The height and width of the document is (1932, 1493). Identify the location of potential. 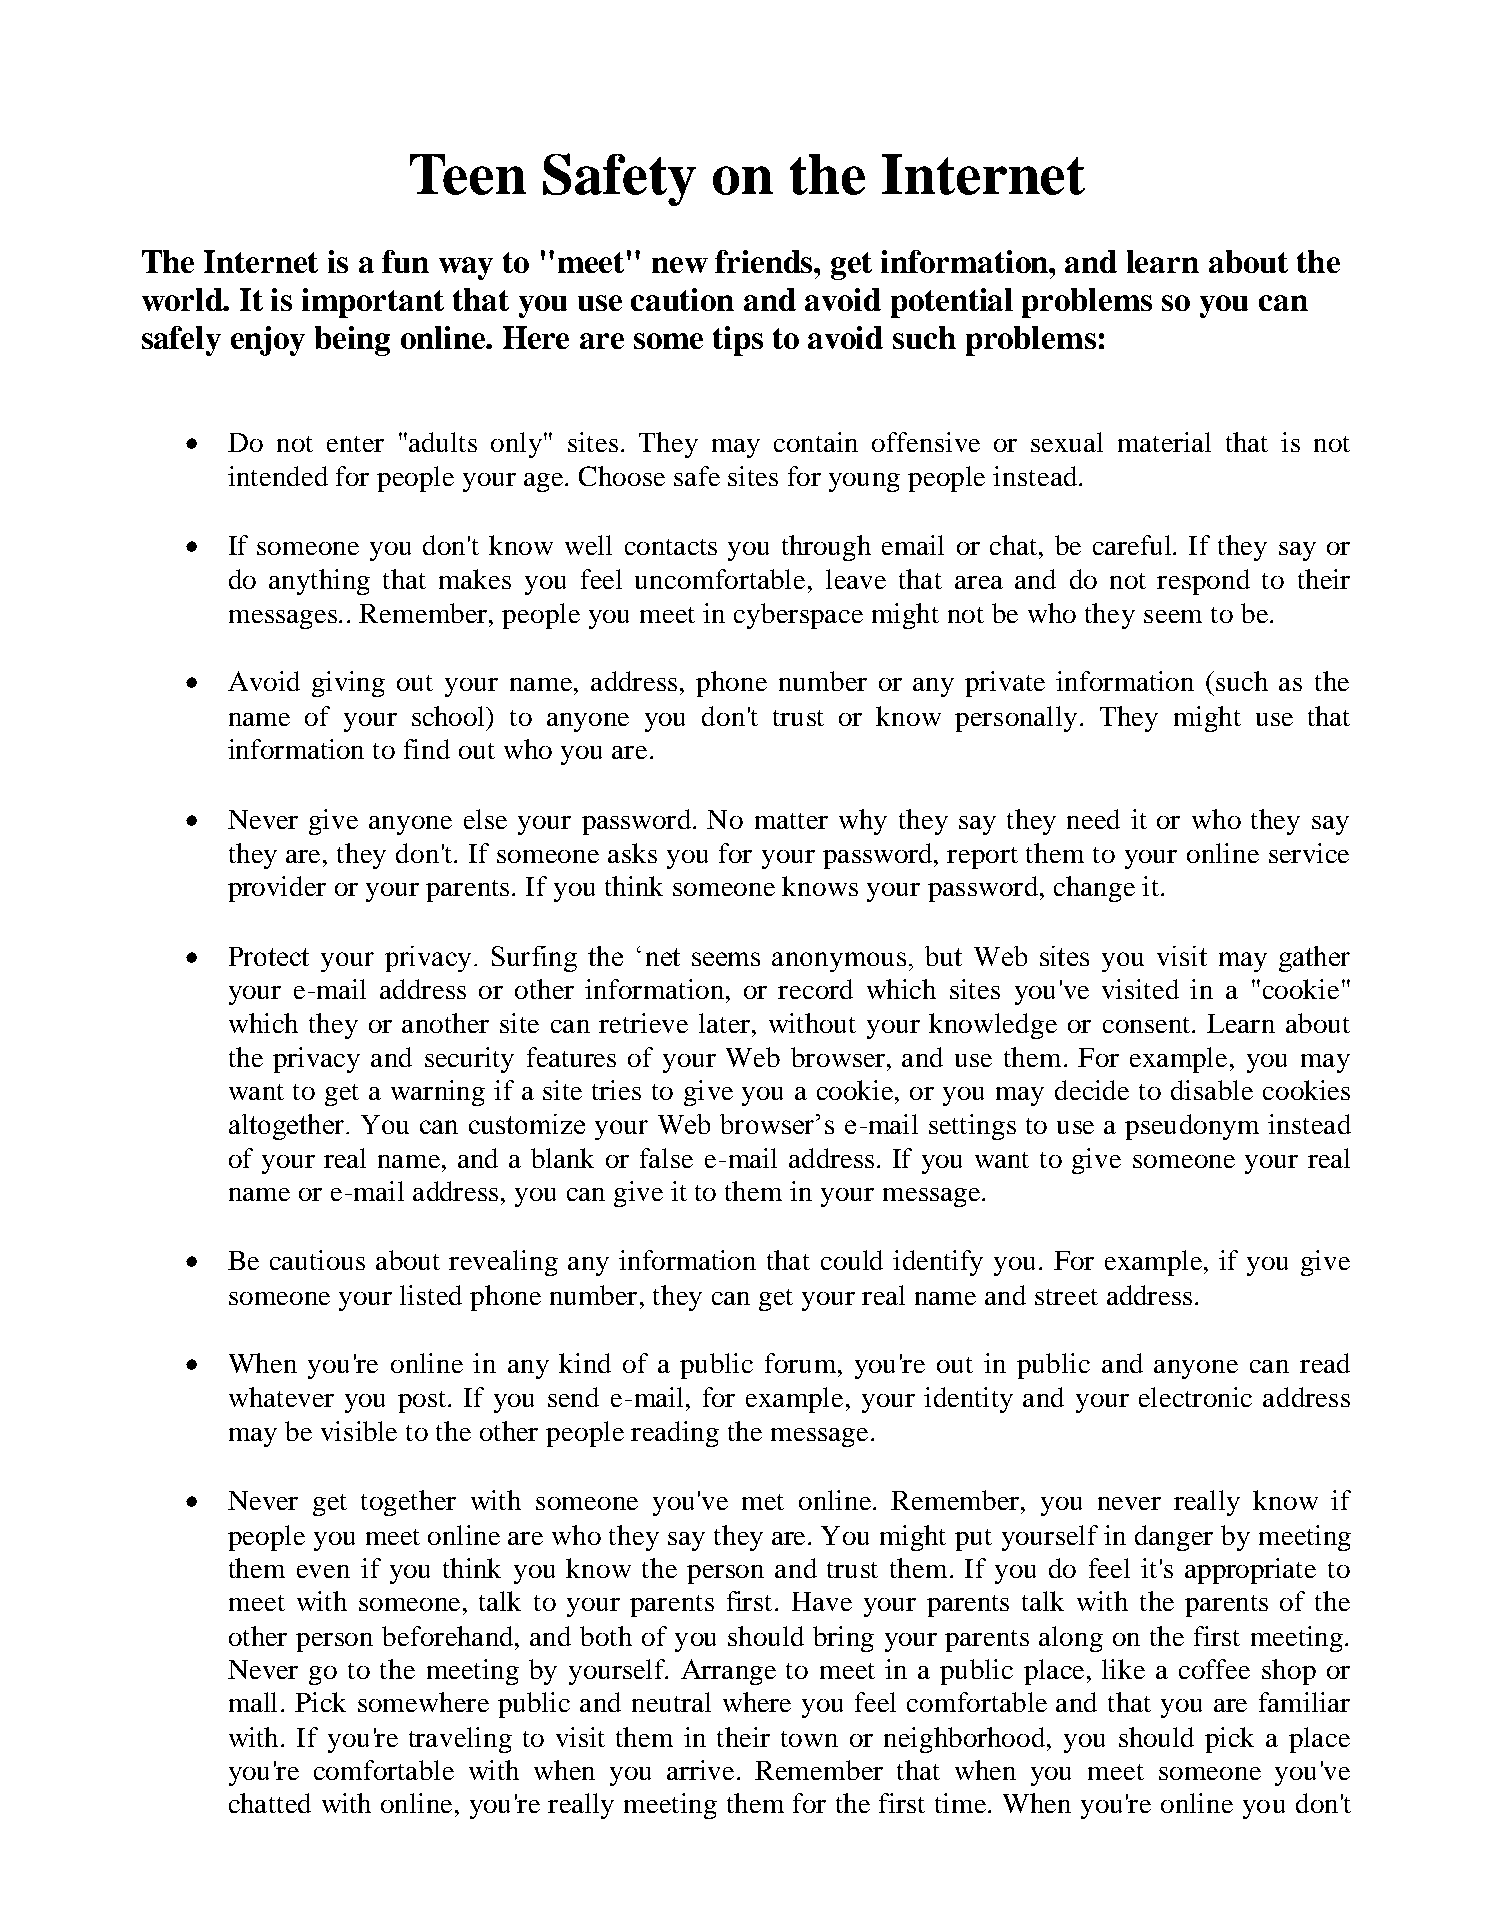
(952, 303).
